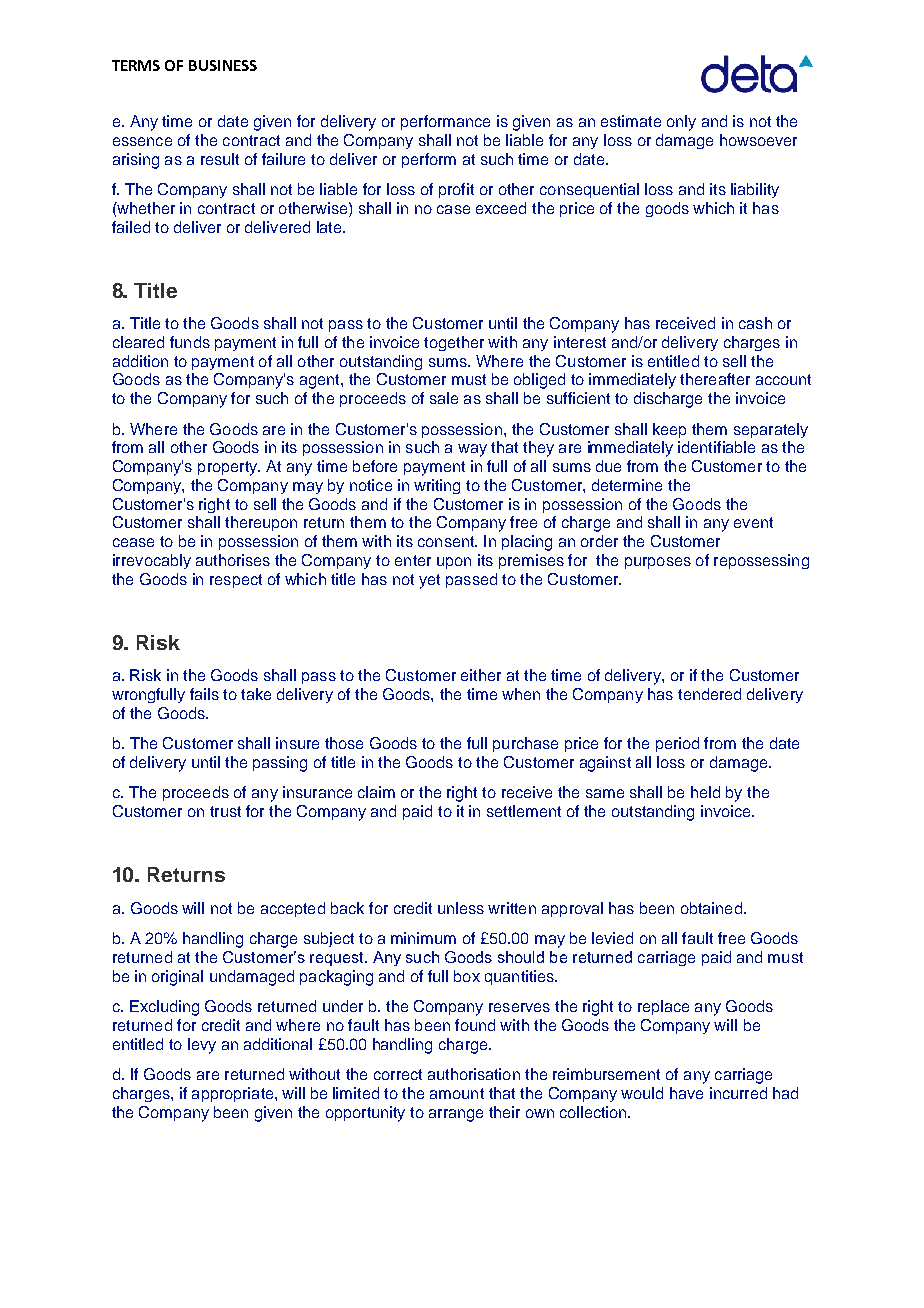  I want to click on profit, so click(456, 190).
